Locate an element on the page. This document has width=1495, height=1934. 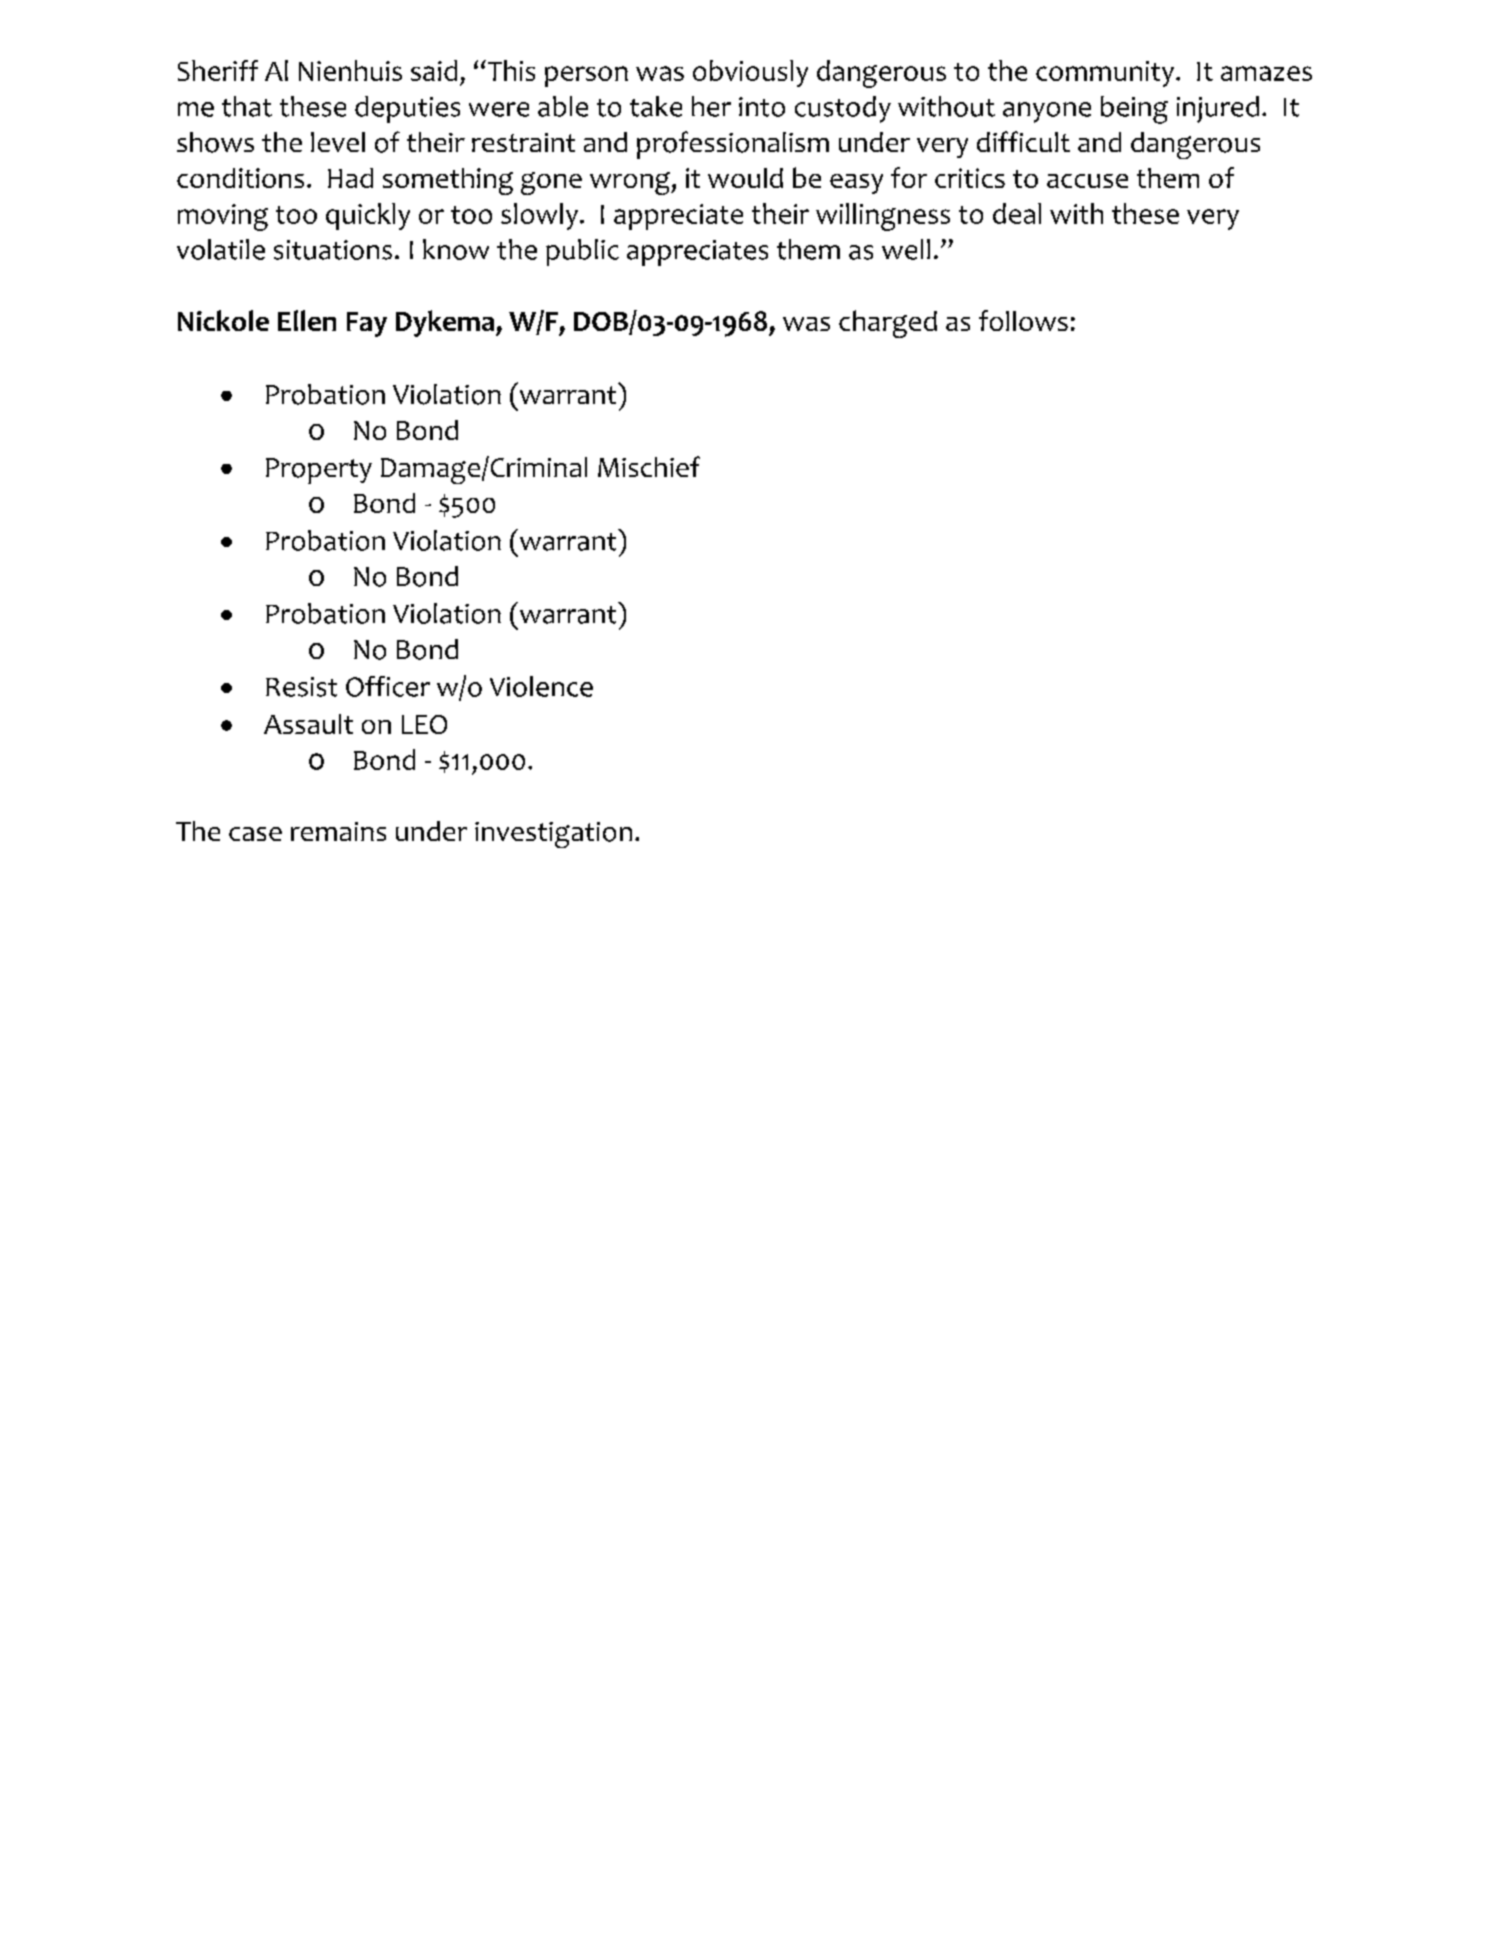
deputies is located at coordinates (407, 109).
